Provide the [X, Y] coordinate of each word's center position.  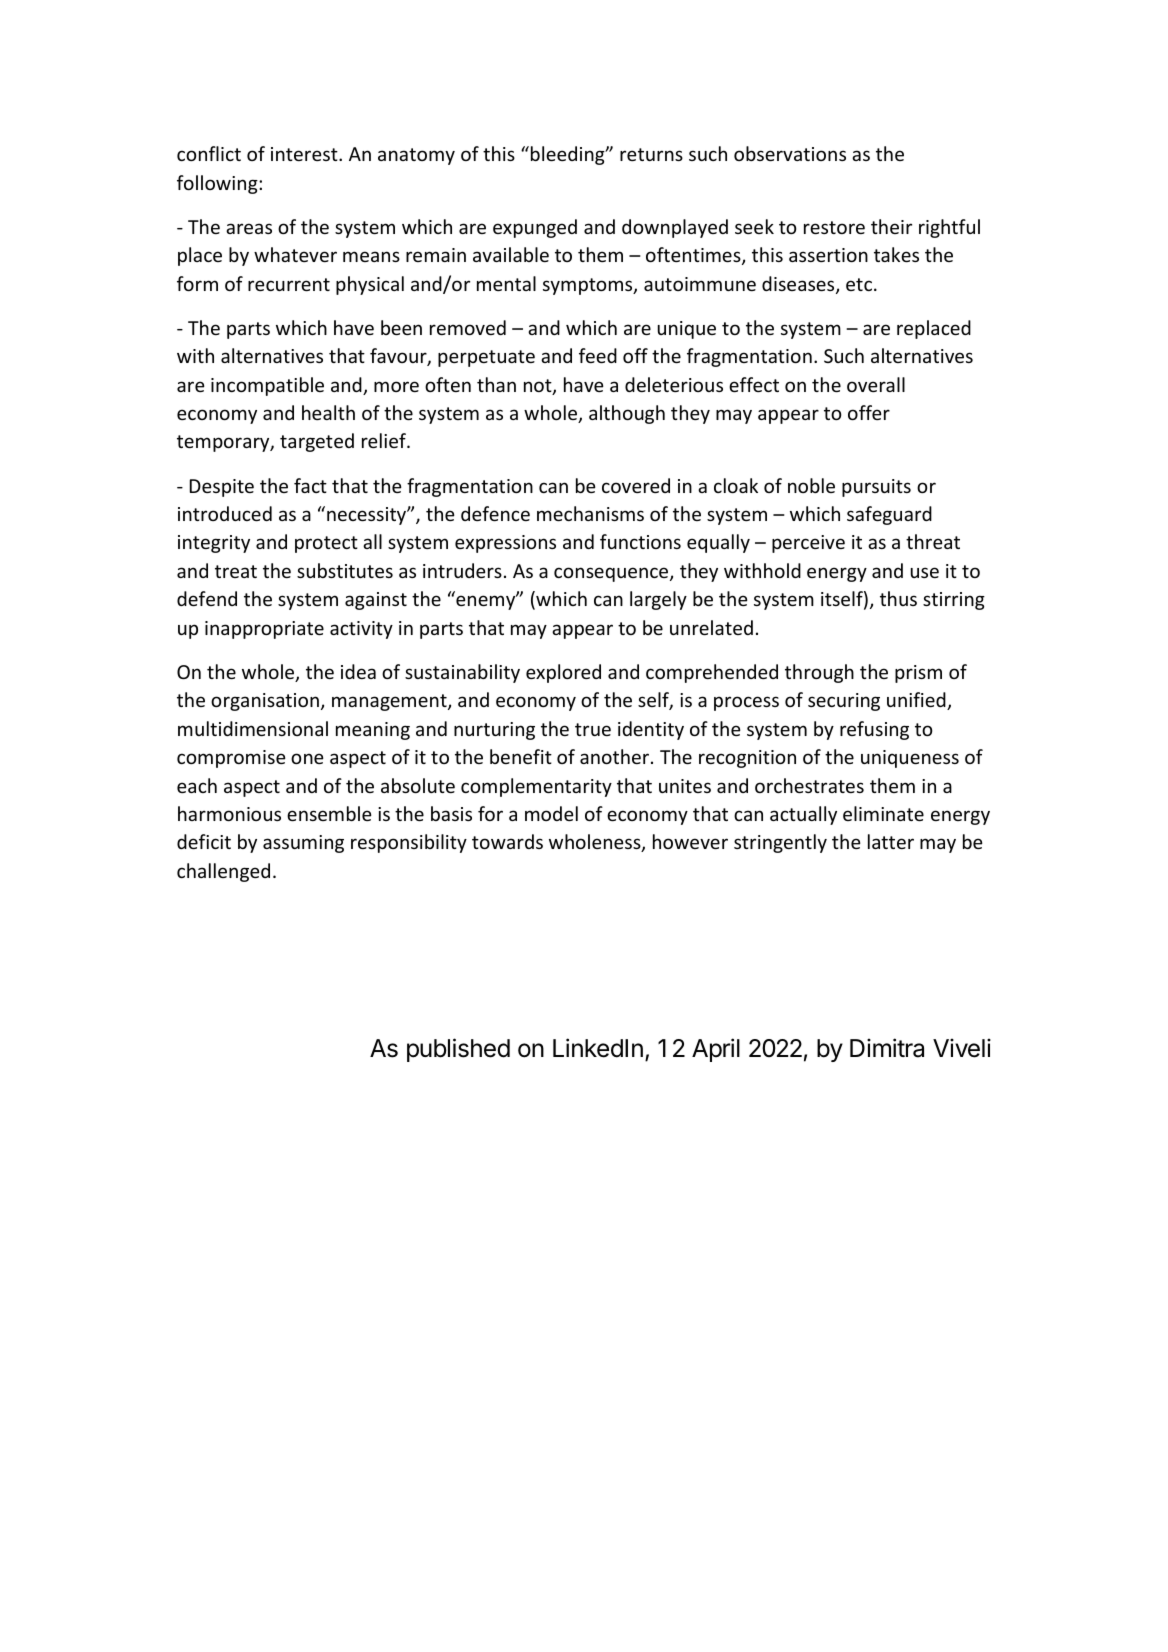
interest [305, 154]
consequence [612, 574]
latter [891, 841]
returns [651, 154]
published [458, 1050]
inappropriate [264, 630]
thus [898, 598]
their [891, 226]
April [716, 1050]
